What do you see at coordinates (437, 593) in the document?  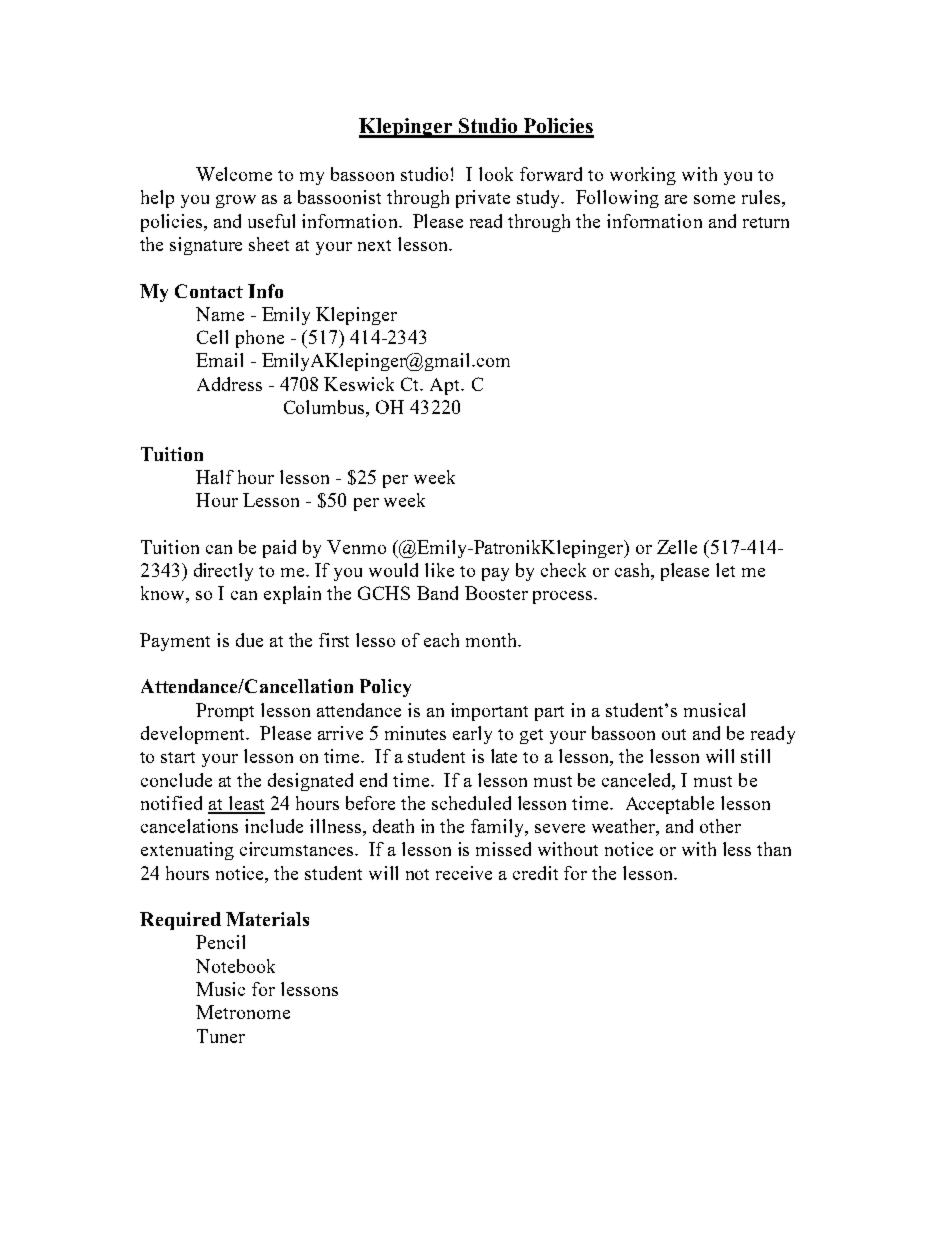 I see `Band` at bounding box center [437, 593].
